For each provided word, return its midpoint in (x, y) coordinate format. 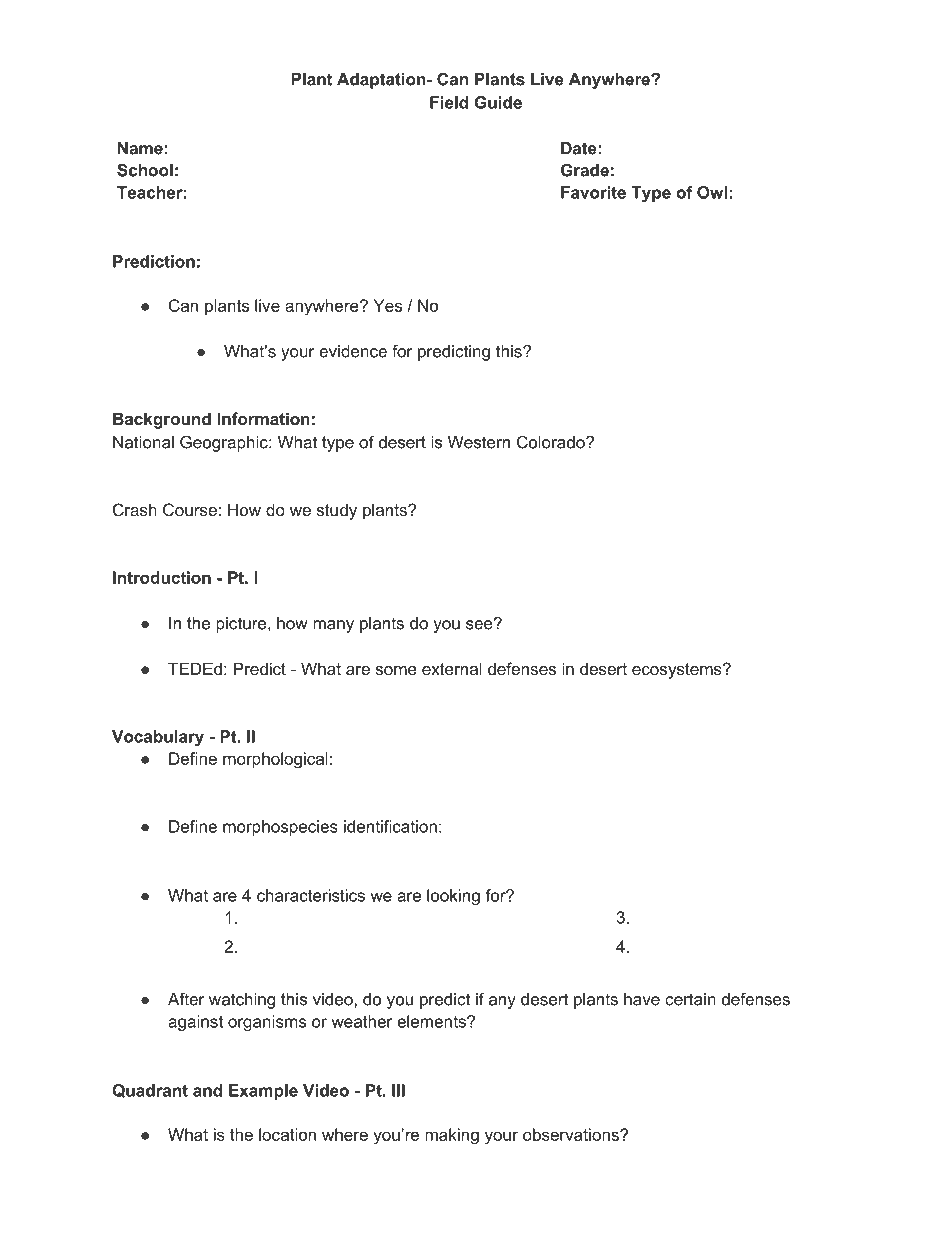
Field (449, 102)
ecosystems (678, 671)
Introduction (162, 577)
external (452, 668)
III (398, 1090)
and (207, 1090)
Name (140, 148)
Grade (585, 170)
